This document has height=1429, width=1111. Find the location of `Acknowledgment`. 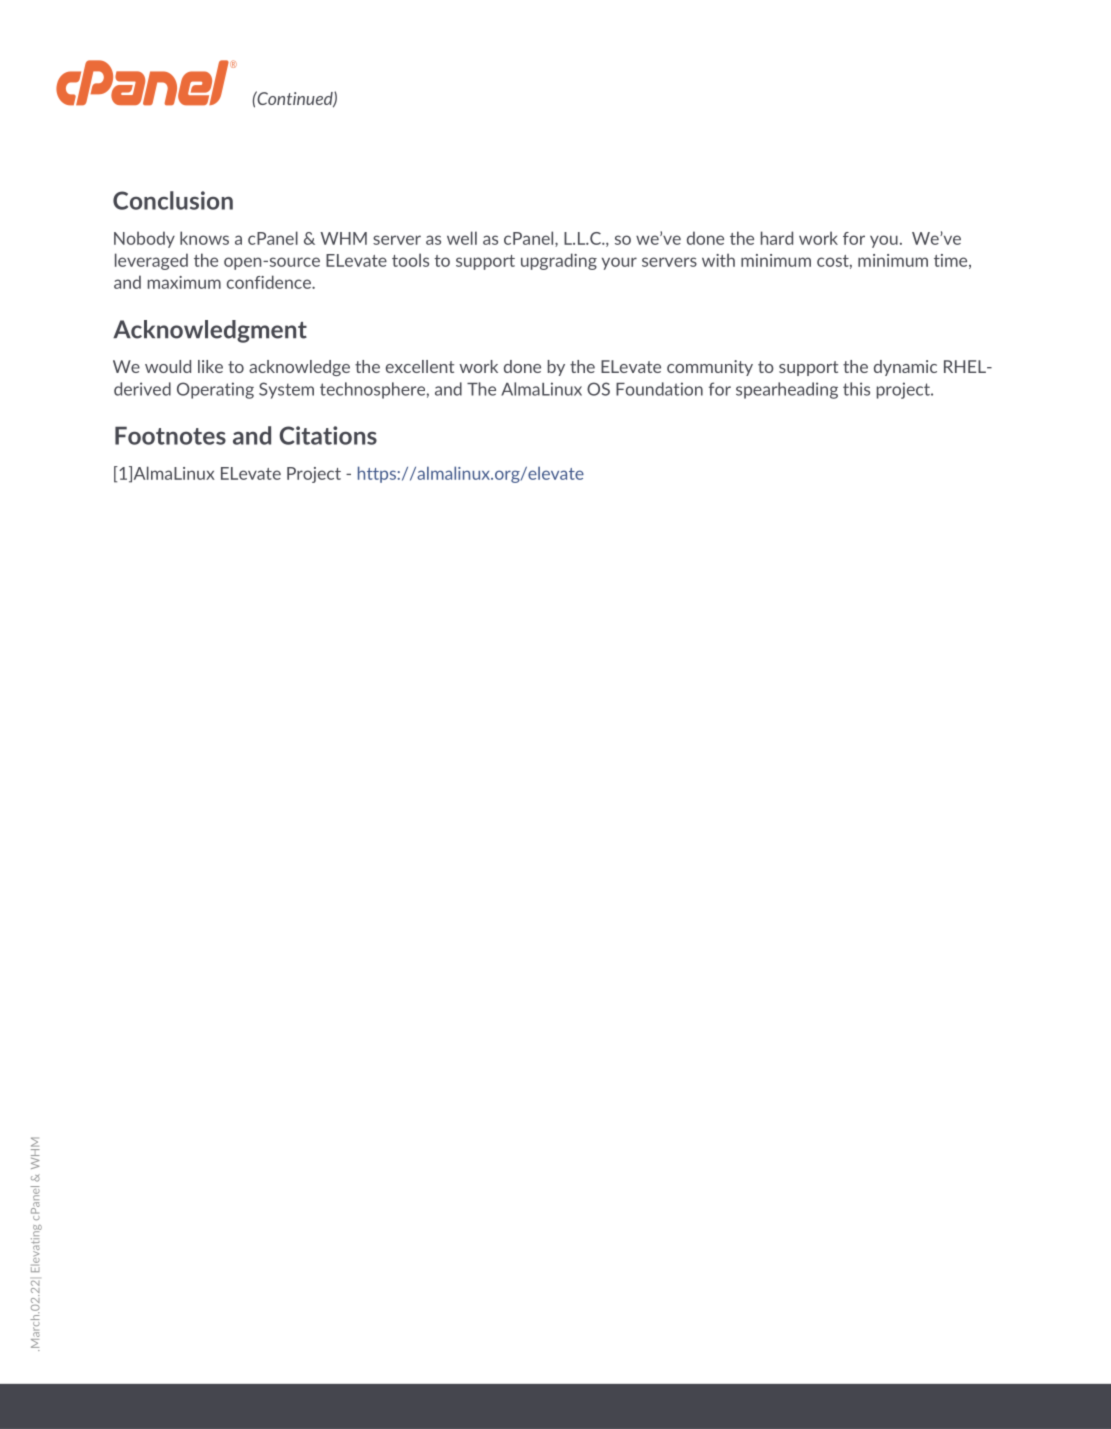

Acknowledgment is located at coordinates (210, 331).
